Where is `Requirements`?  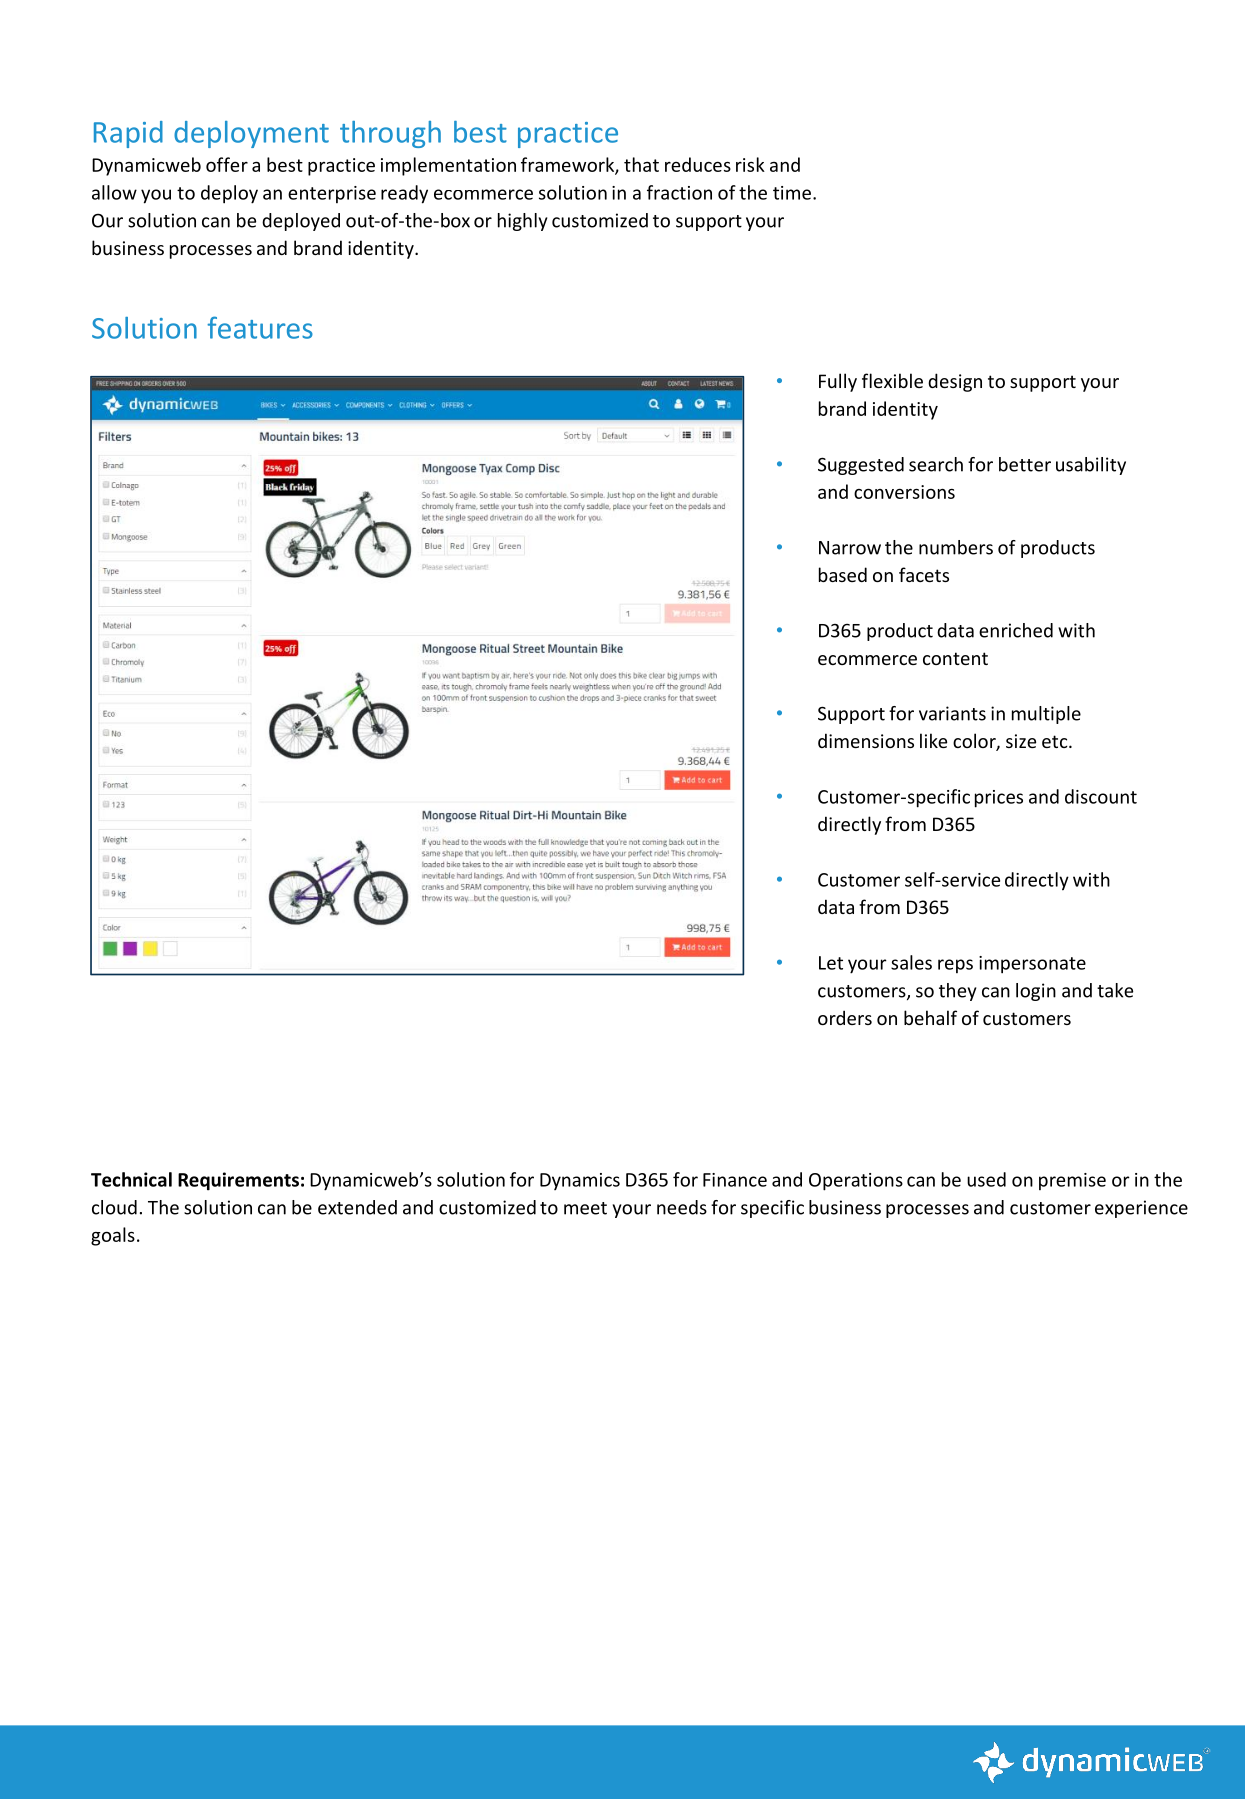 Requirements is located at coordinates (238, 1181).
